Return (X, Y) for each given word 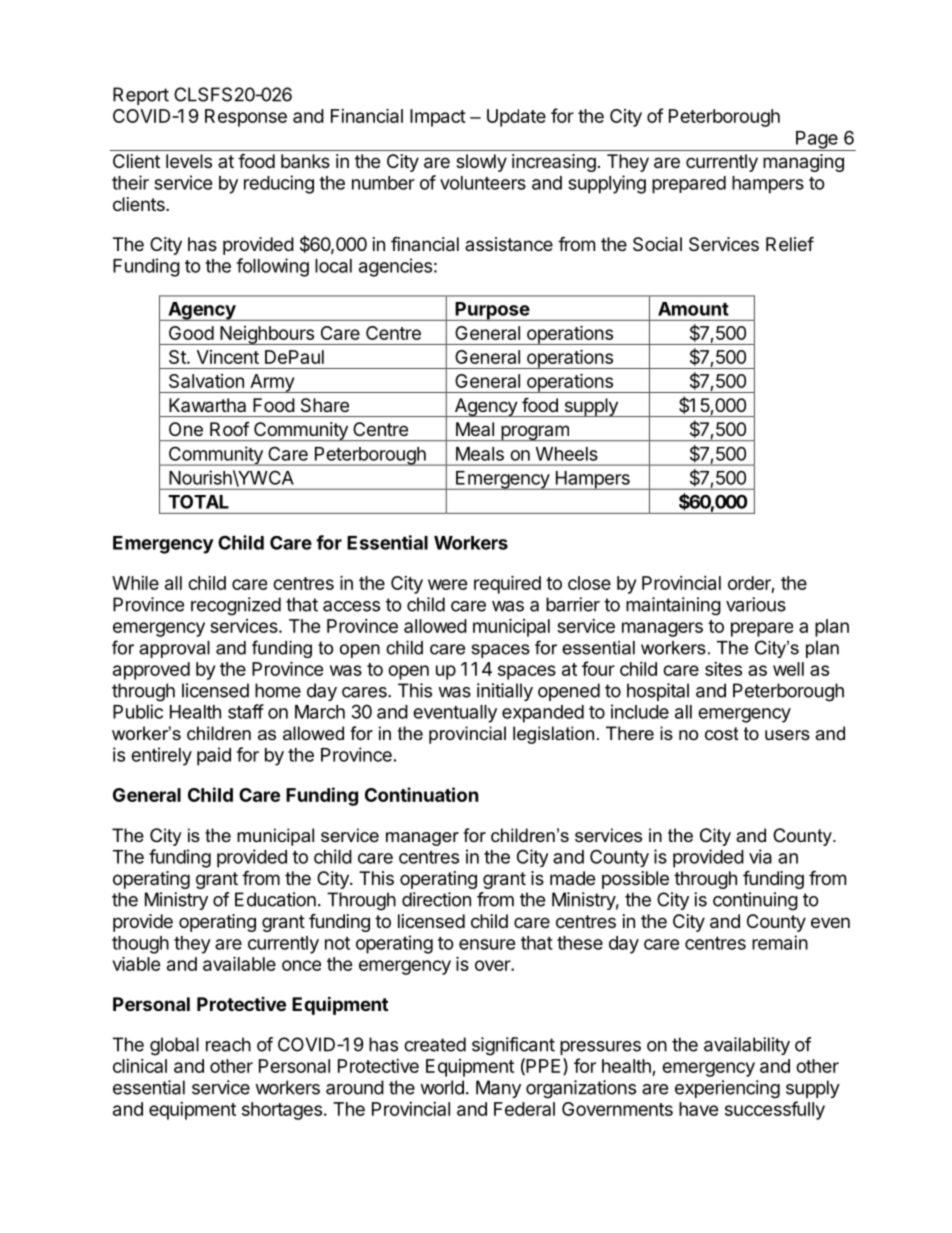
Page (817, 141)
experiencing (727, 1089)
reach (228, 1044)
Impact (438, 118)
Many (498, 1089)
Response (246, 118)
